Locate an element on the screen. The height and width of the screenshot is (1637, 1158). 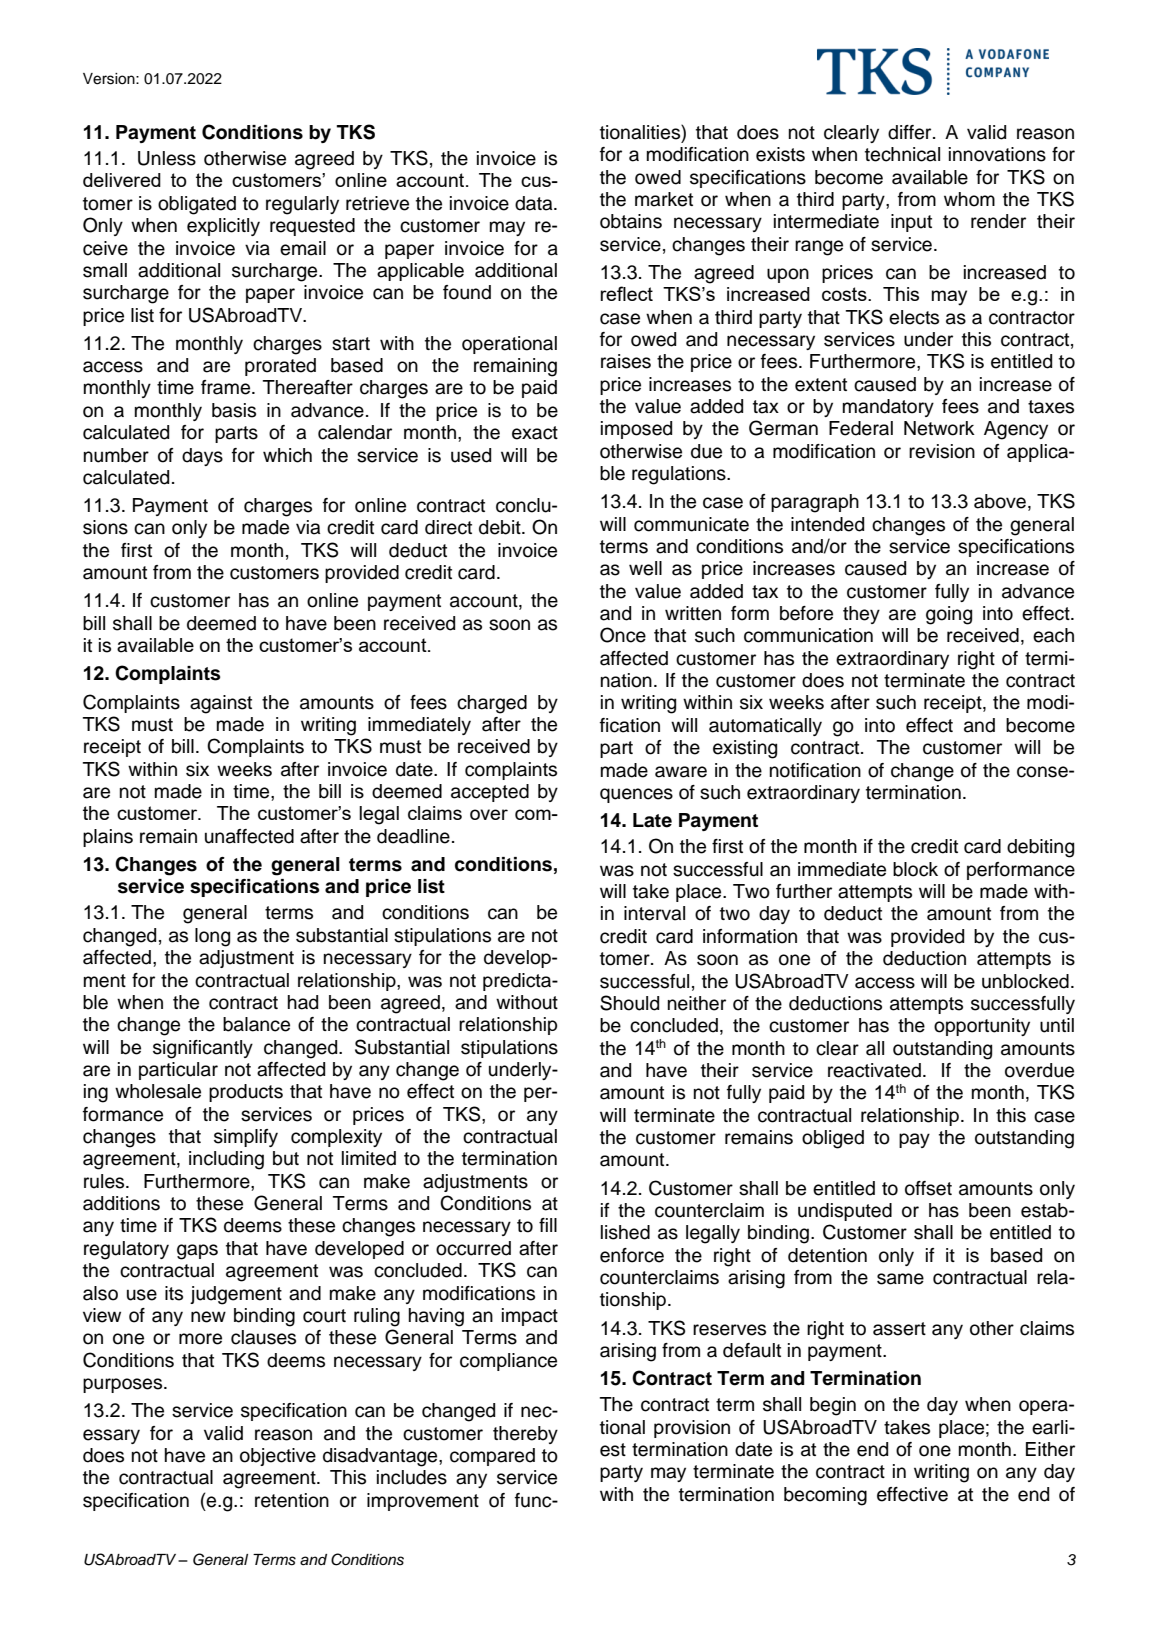
thereby is located at coordinates (525, 1435).
